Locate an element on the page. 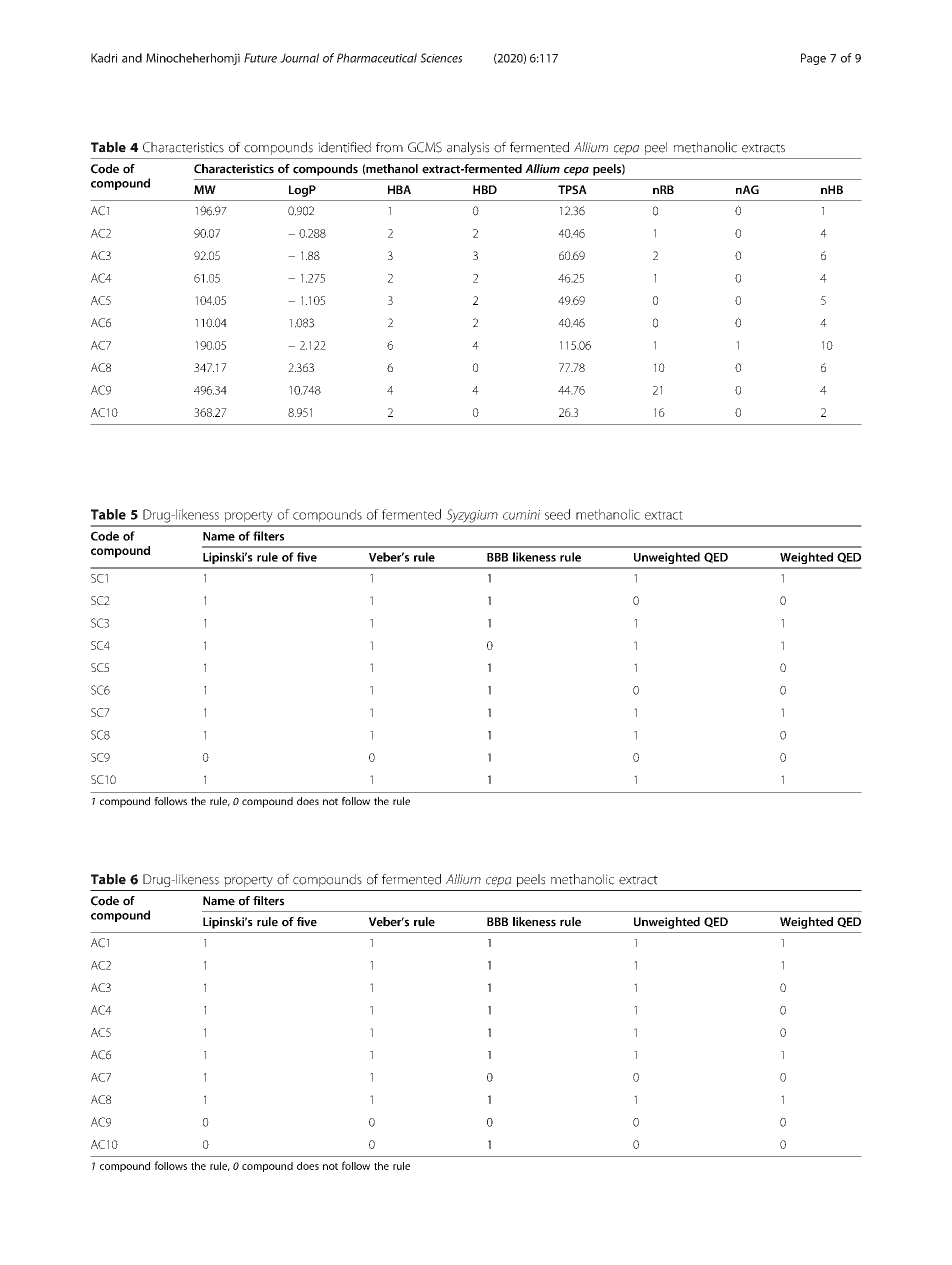  Page is located at coordinates (813, 59).
